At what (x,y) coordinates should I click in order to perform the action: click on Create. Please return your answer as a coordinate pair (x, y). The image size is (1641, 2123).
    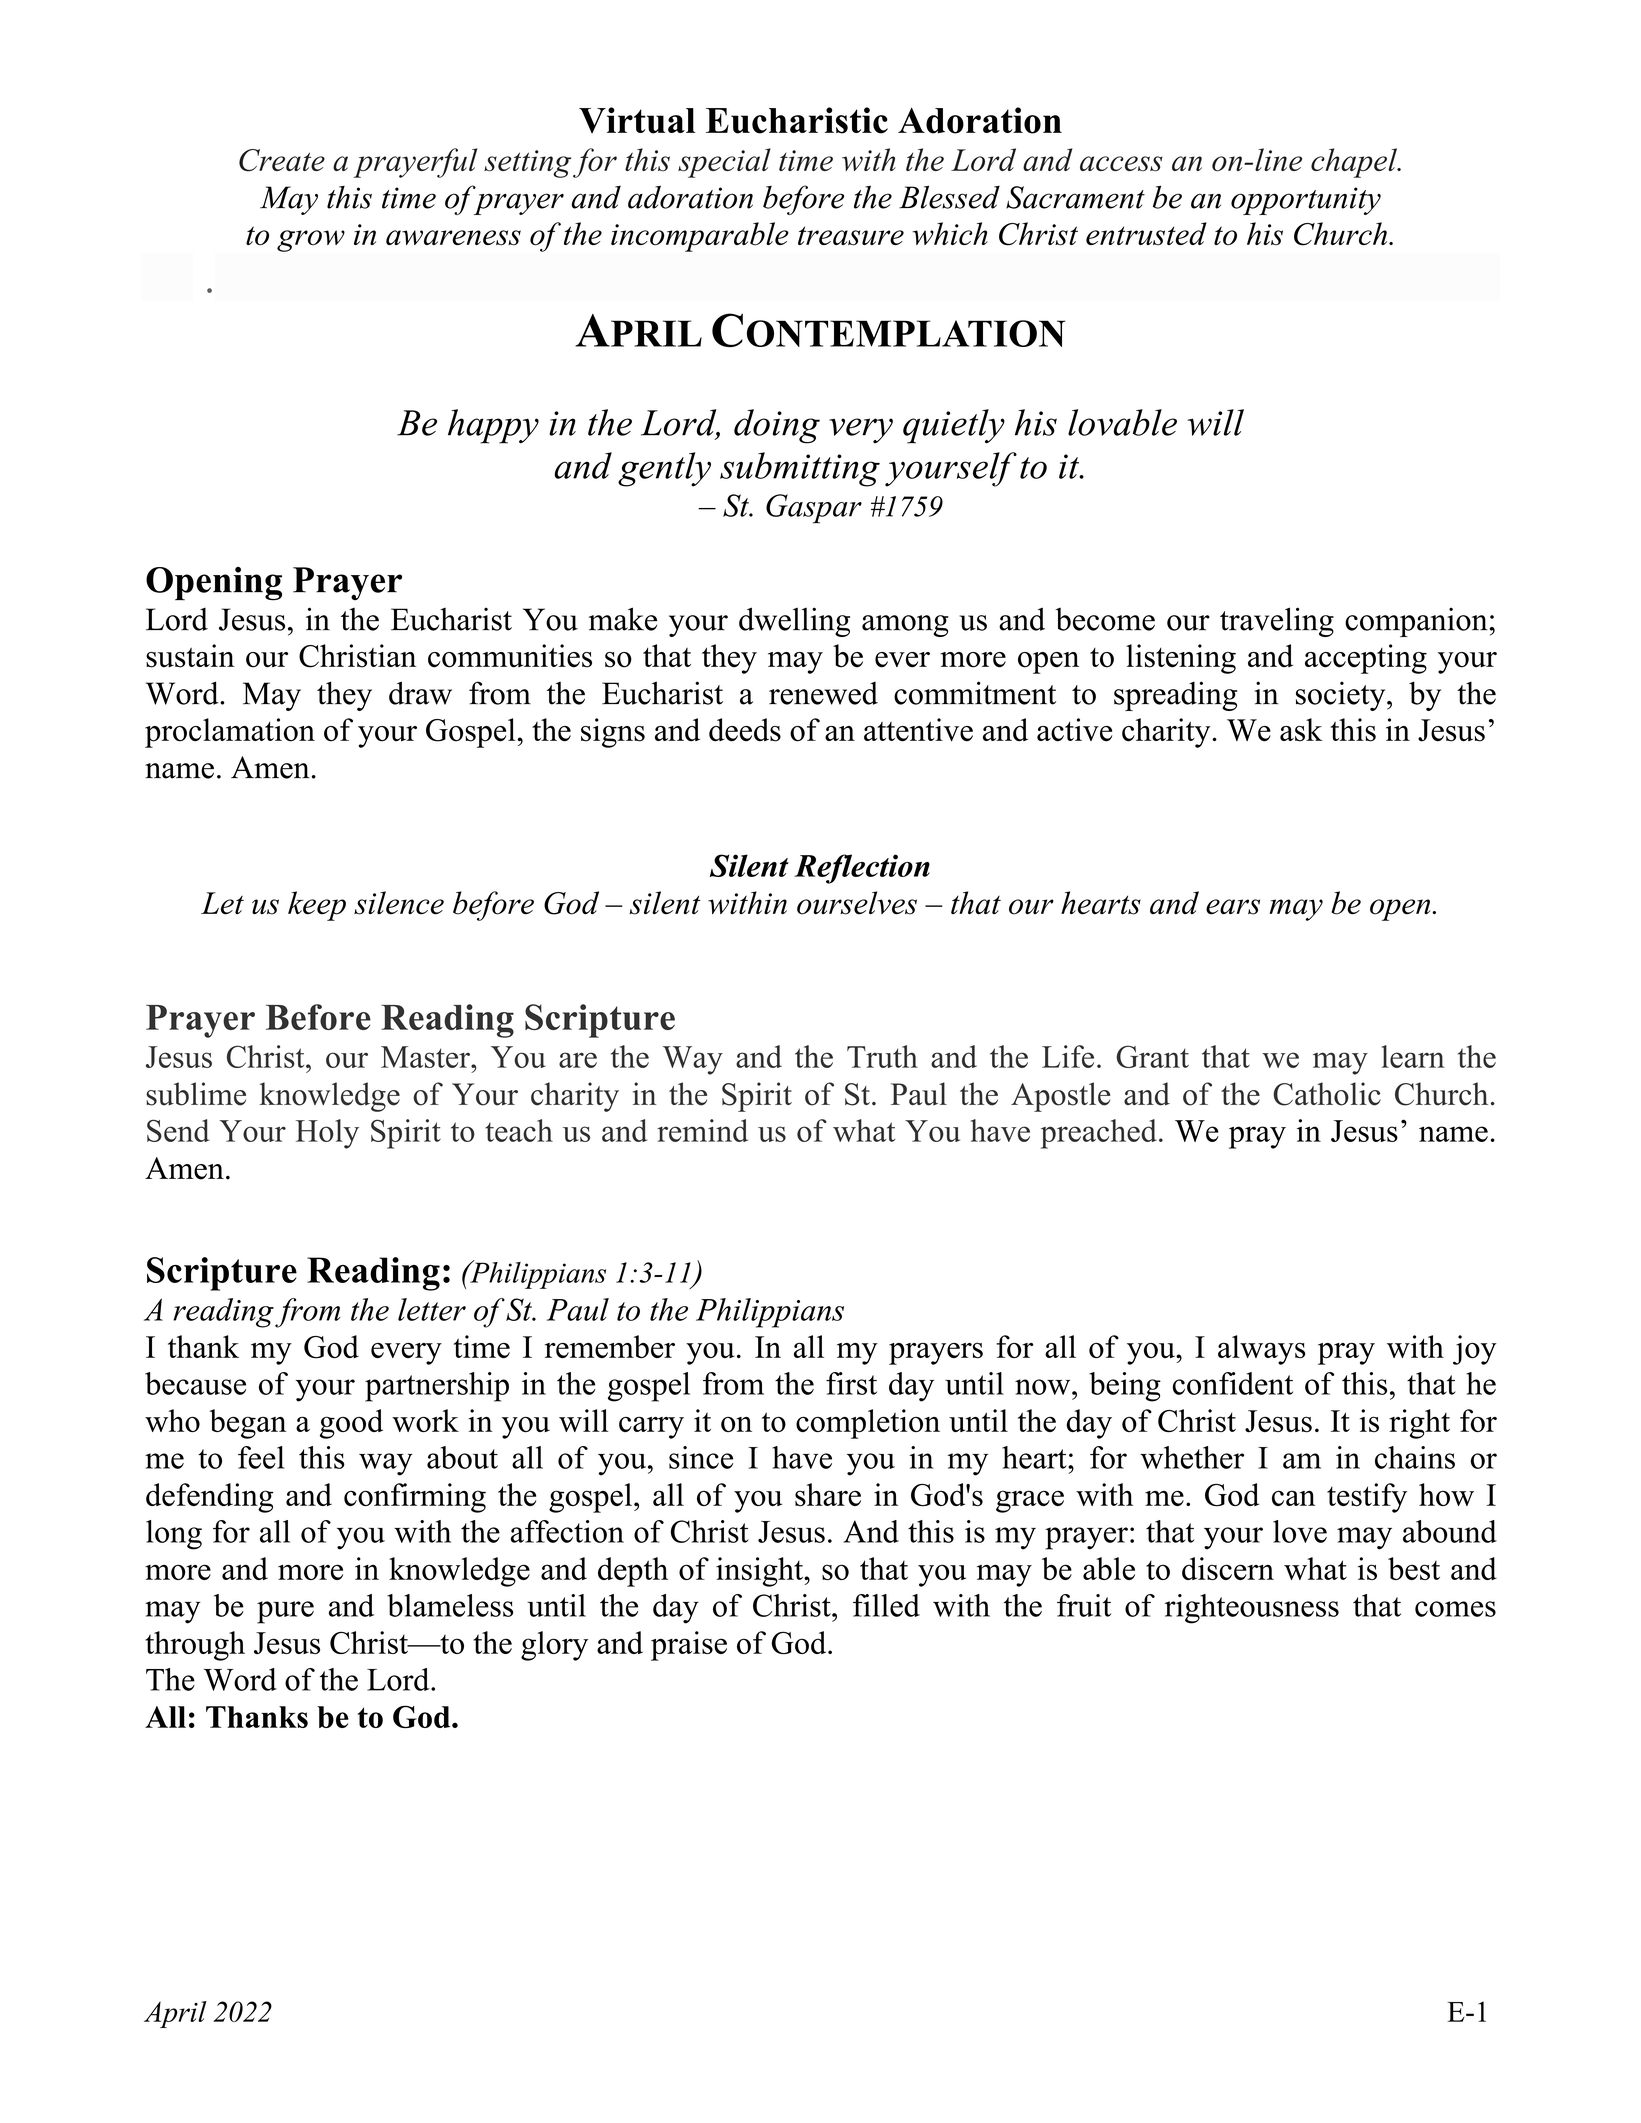
    Looking at the image, I should click on (282, 160).
